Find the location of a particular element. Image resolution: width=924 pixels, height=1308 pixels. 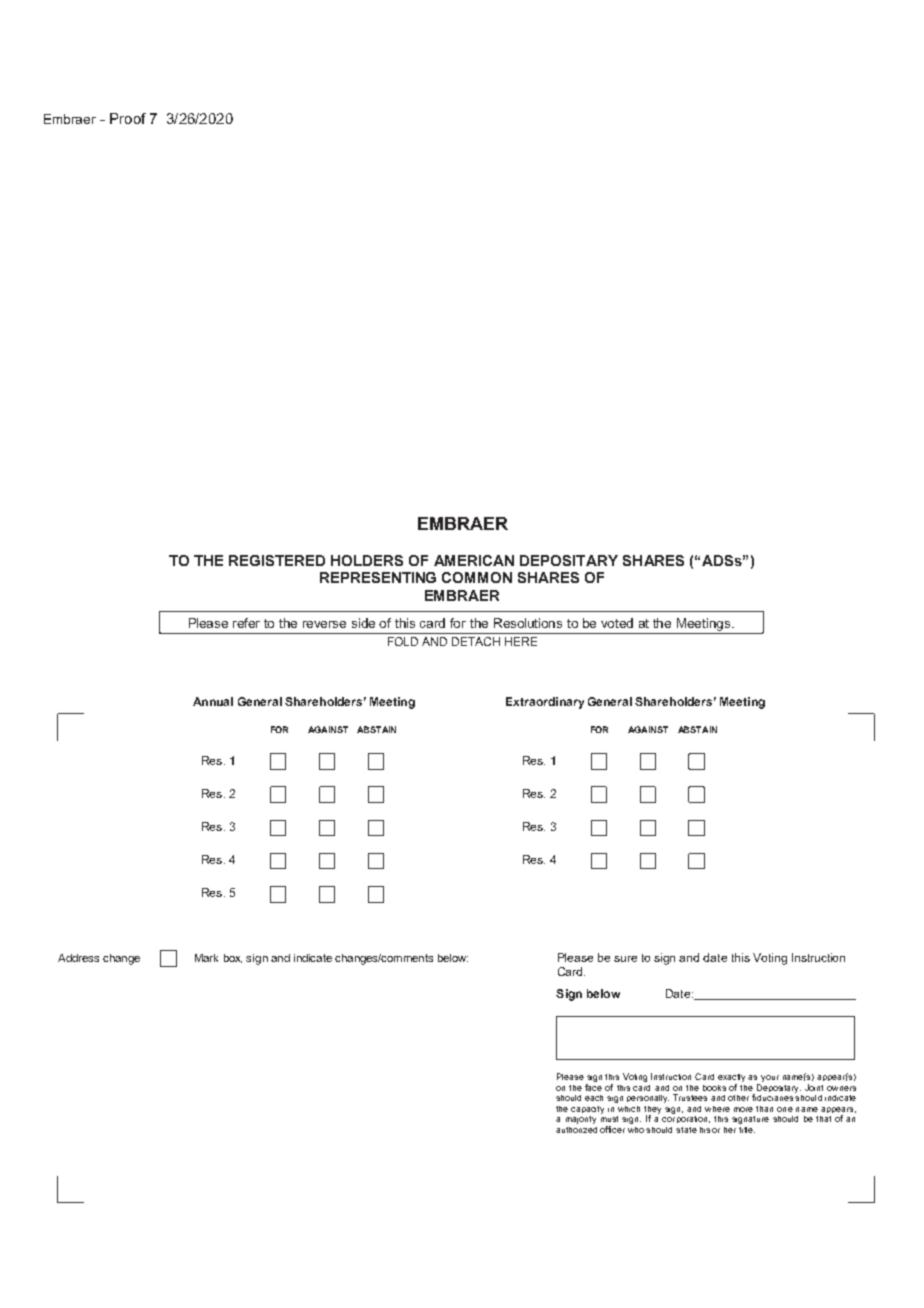

refer is located at coordinates (246, 623).
